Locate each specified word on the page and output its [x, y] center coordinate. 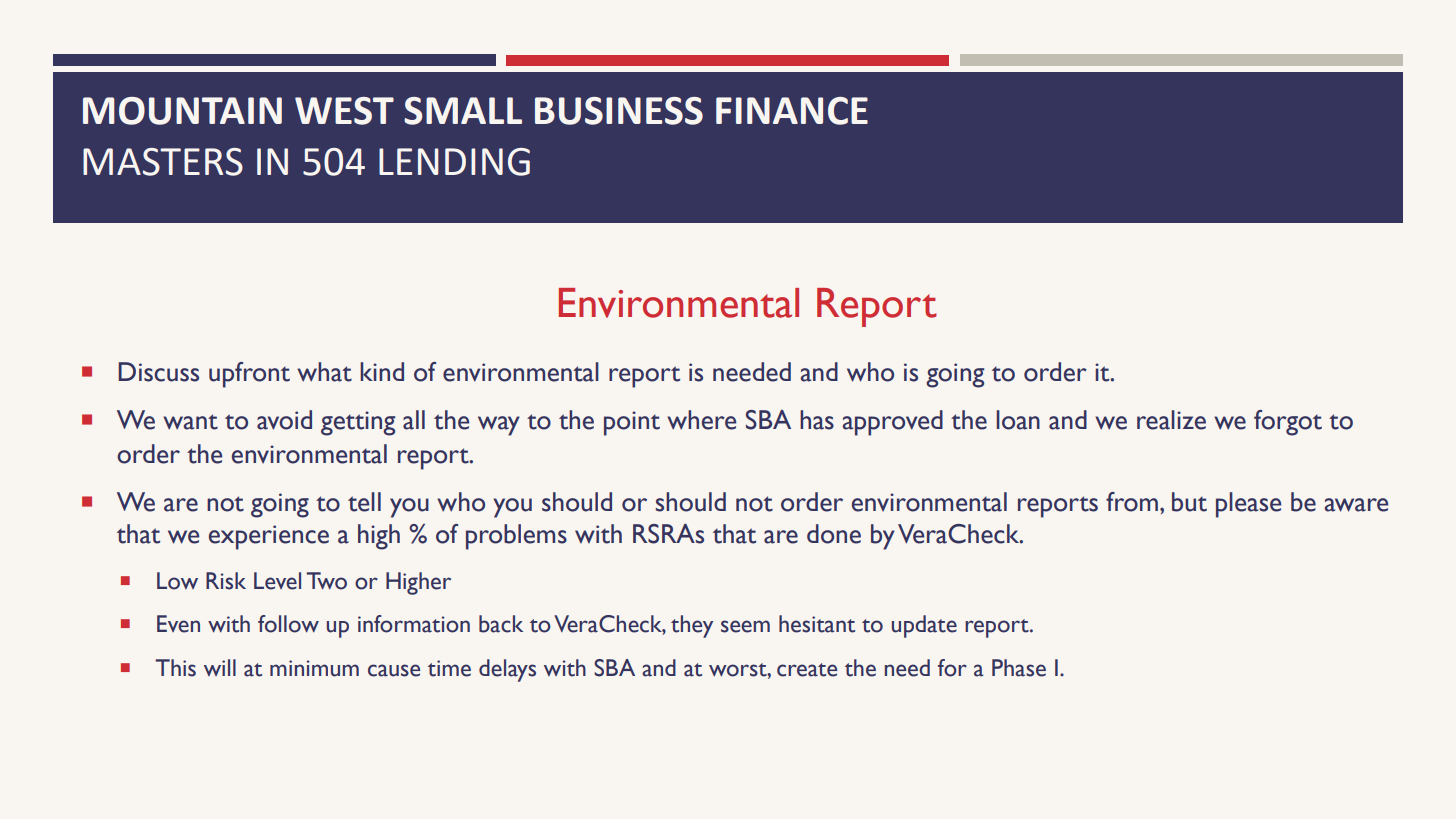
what [324, 372]
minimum [314, 668]
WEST [344, 111]
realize [1171, 420]
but [1189, 502]
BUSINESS [619, 111]
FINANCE [792, 111]
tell [364, 502]
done [834, 534]
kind [382, 371]
